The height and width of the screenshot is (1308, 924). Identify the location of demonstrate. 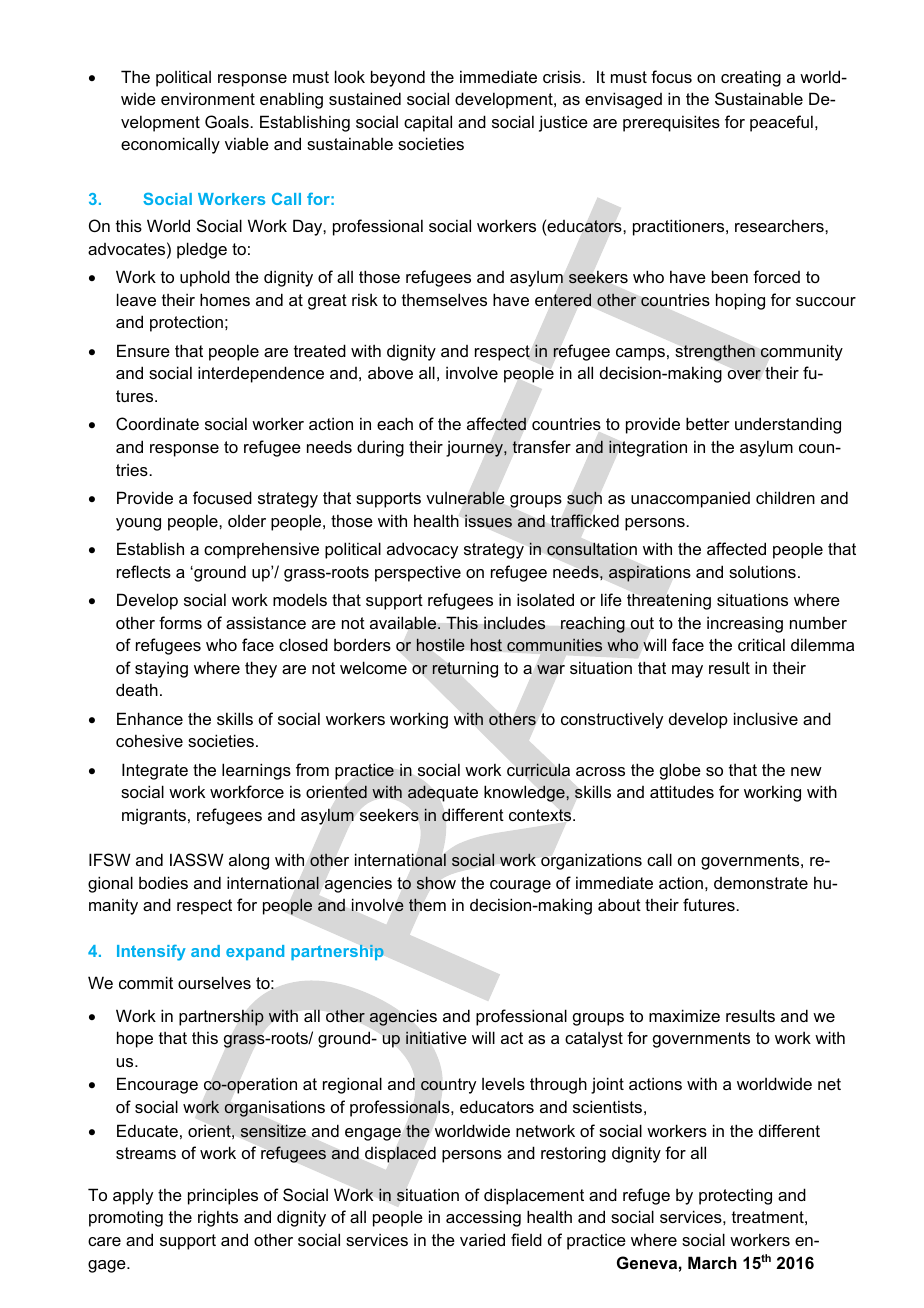
(761, 883).
